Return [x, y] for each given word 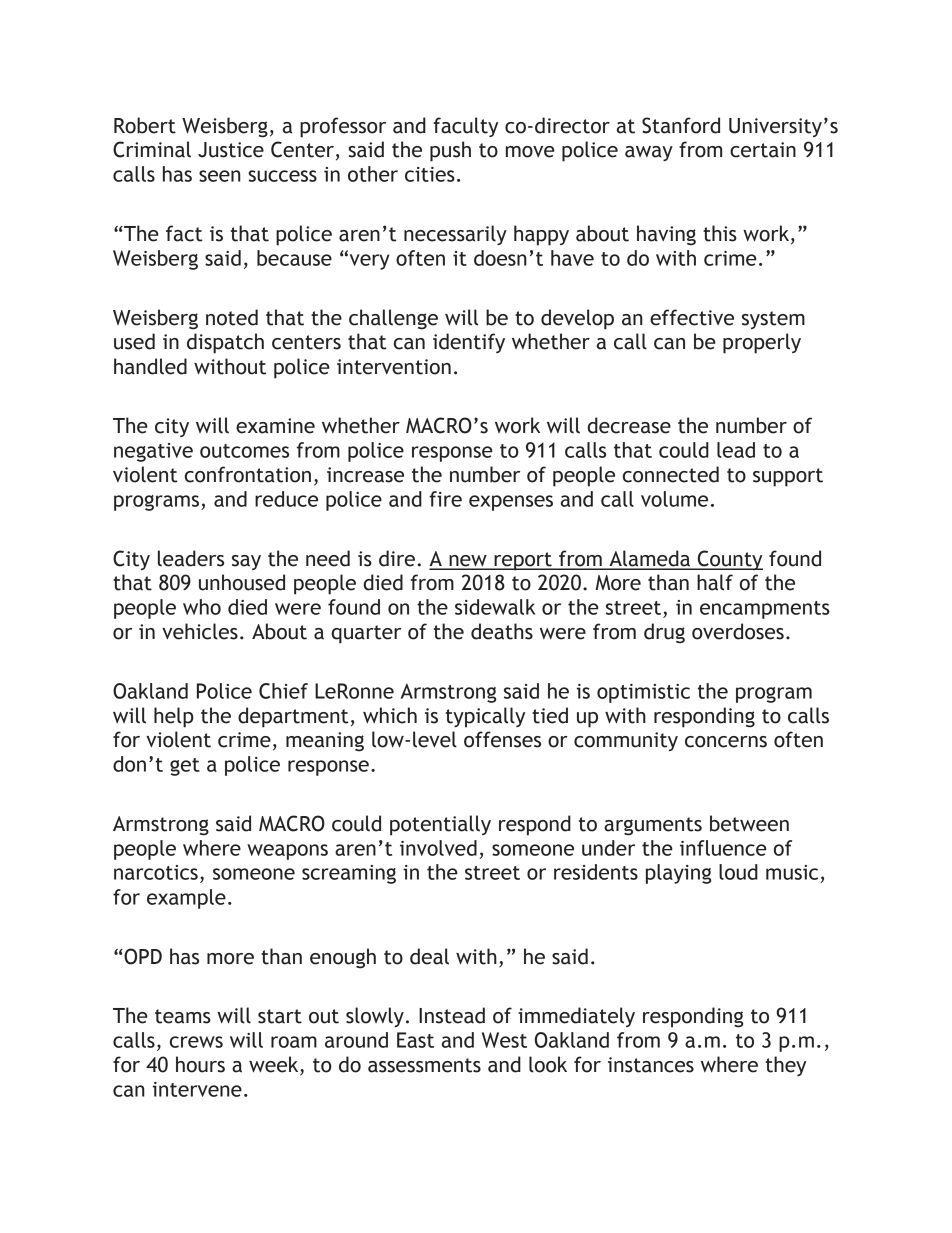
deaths [502, 631]
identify [469, 343]
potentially [440, 825]
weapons [287, 852]
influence [723, 848]
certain [763, 150]
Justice [231, 150]
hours [200, 1064]
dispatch [225, 343]
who [202, 607]
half [715, 582]
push [450, 151]
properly [762, 343]
